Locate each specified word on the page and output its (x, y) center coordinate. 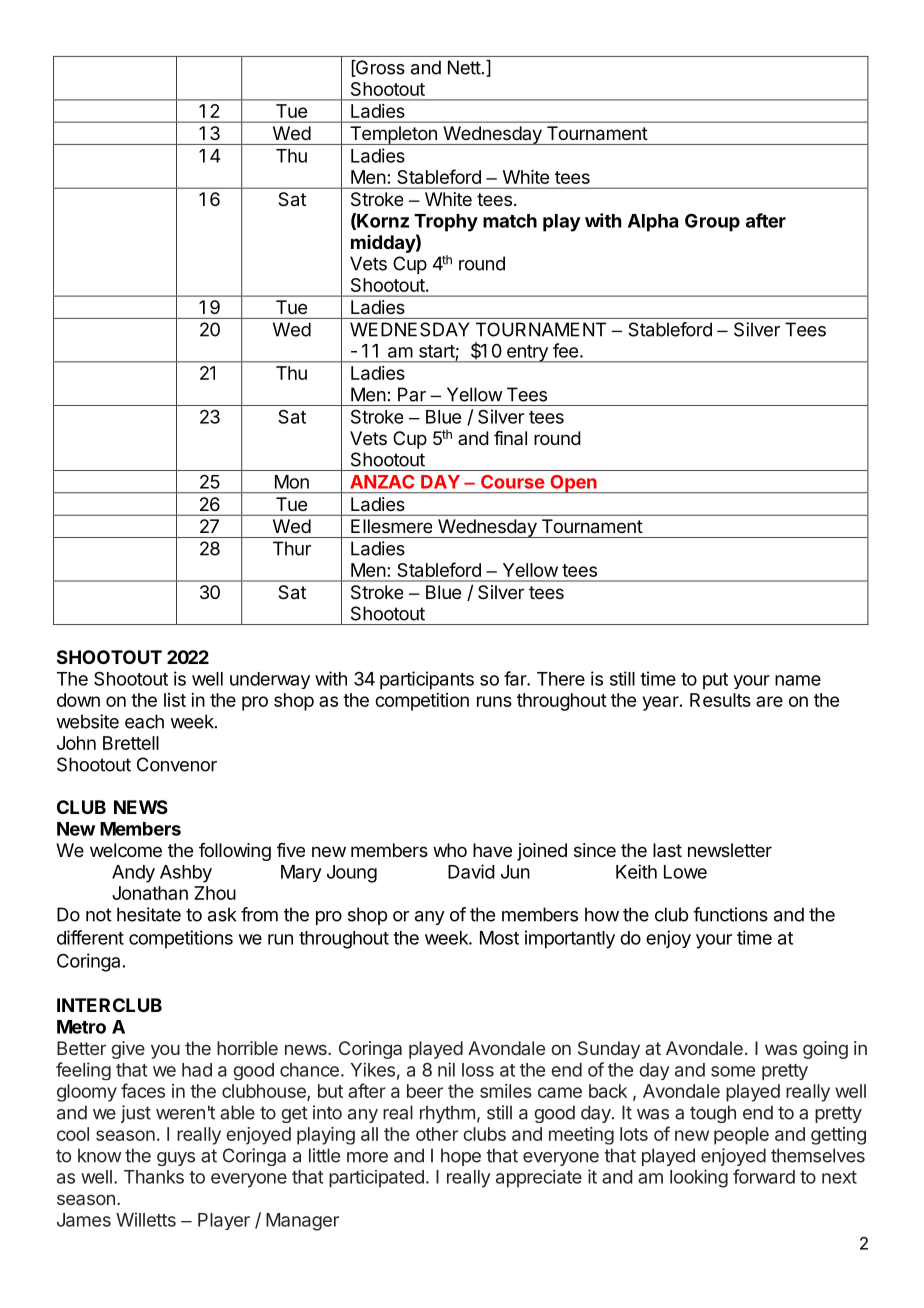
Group (712, 222)
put (715, 681)
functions (730, 914)
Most (499, 938)
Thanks (154, 1177)
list (175, 700)
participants (427, 680)
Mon (292, 482)
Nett (464, 67)
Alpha (653, 223)
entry (527, 354)
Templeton (393, 135)
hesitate (149, 914)
